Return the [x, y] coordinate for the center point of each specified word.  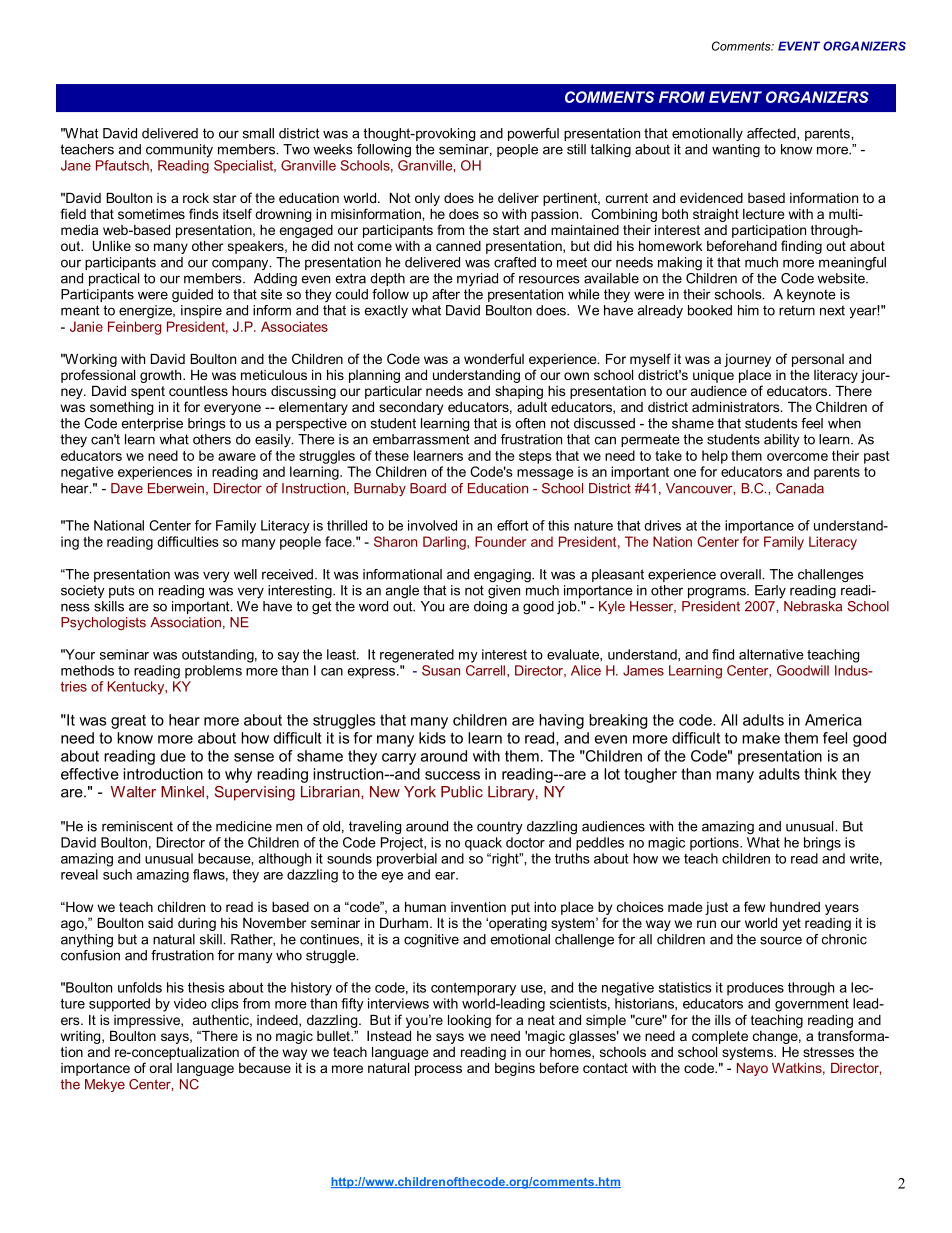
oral [160, 1068]
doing [490, 608]
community [179, 150]
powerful [533, 134]
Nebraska [813, 606]
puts [122, 591]
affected [772, 134]
